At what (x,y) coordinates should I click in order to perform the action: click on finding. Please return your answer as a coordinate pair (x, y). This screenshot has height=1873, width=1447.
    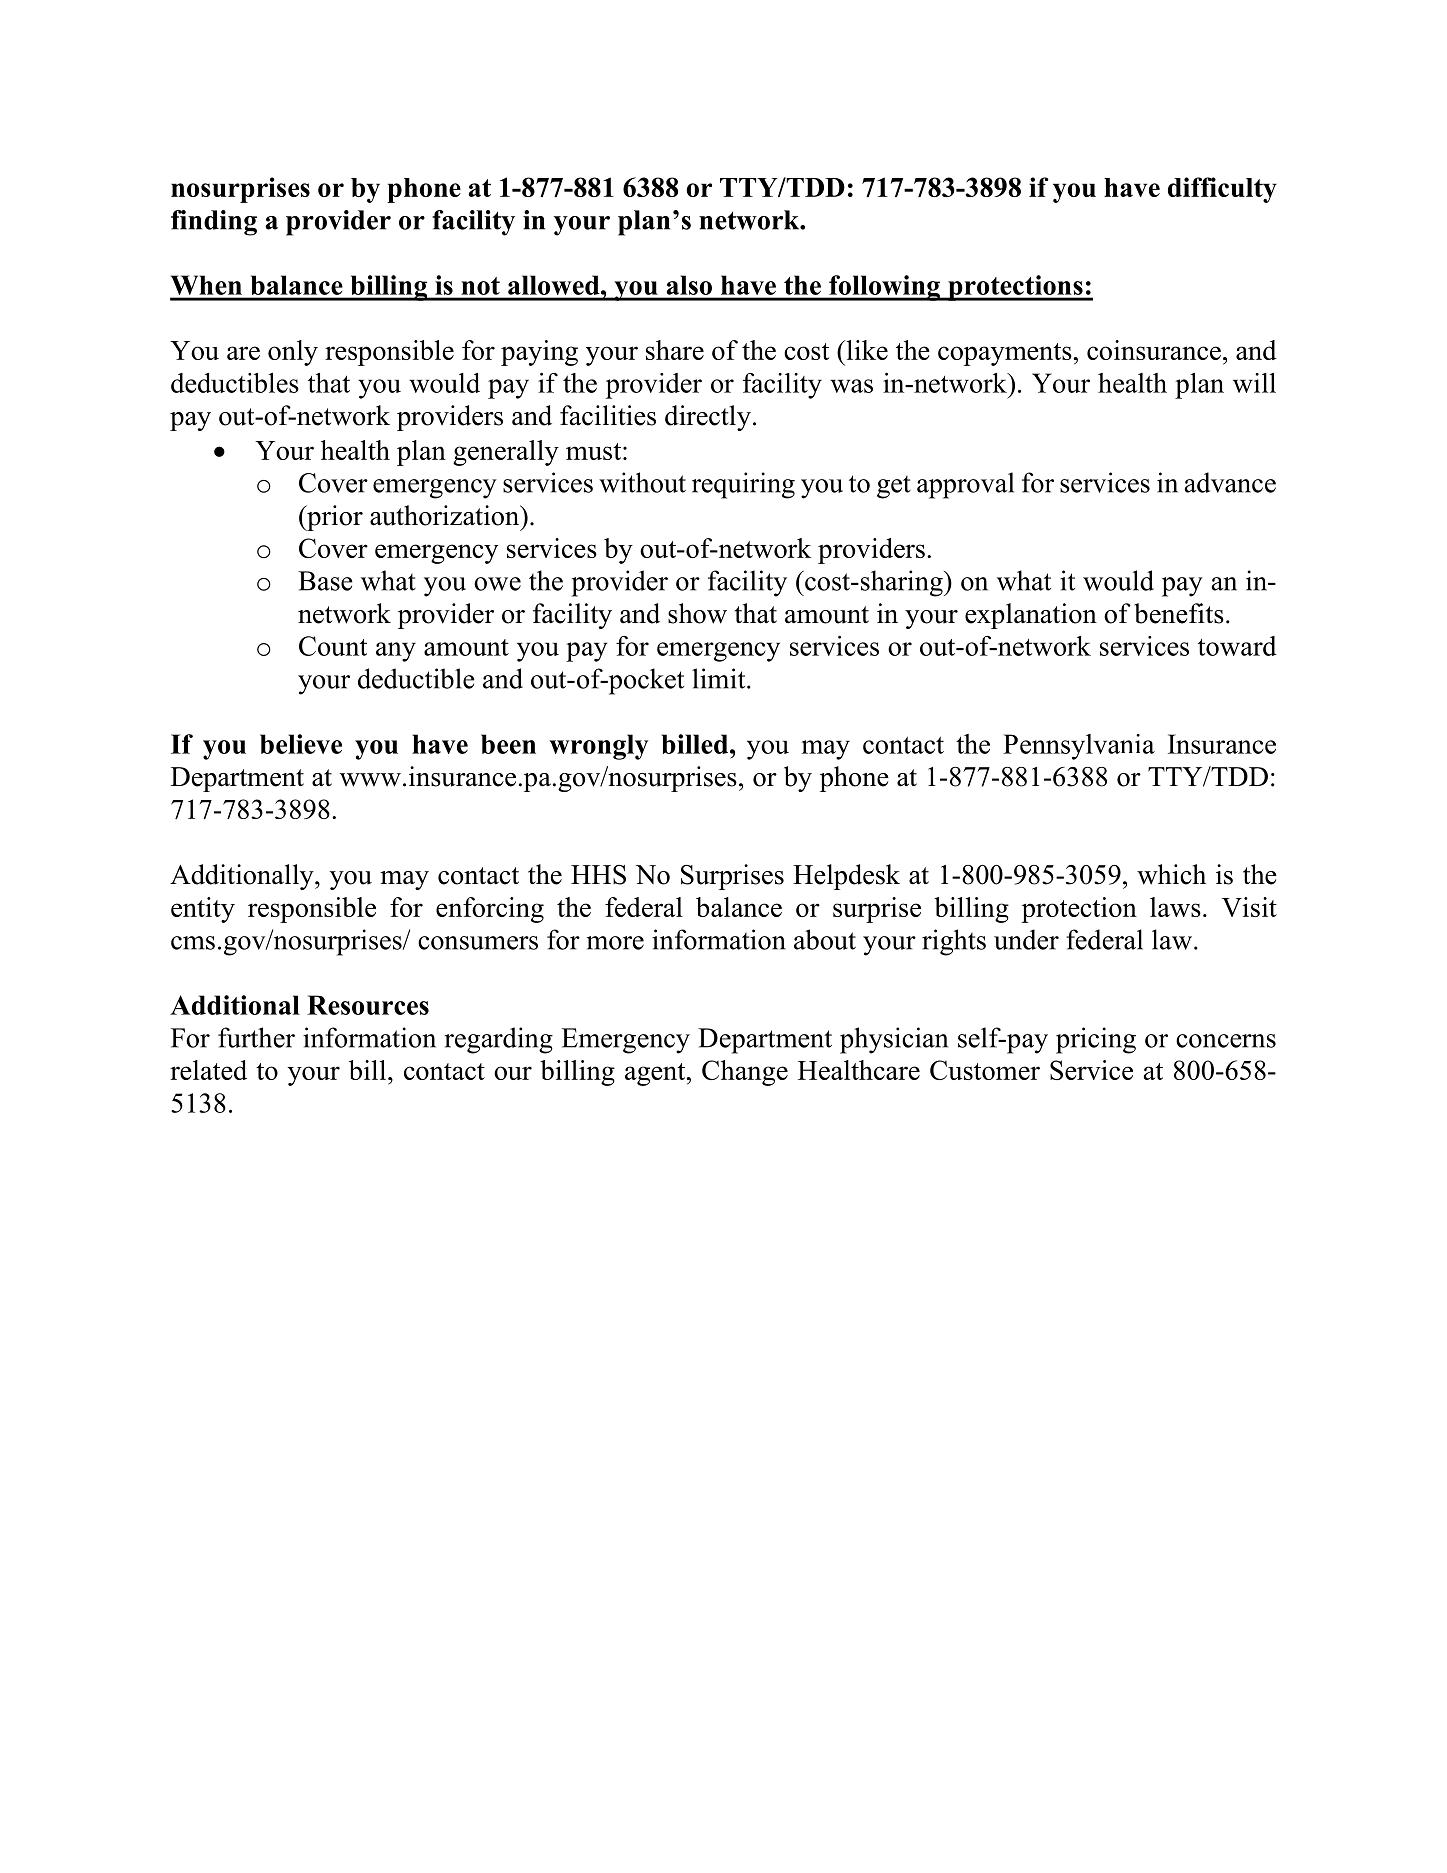
    Looking at the image, I should click on (214, 223).
